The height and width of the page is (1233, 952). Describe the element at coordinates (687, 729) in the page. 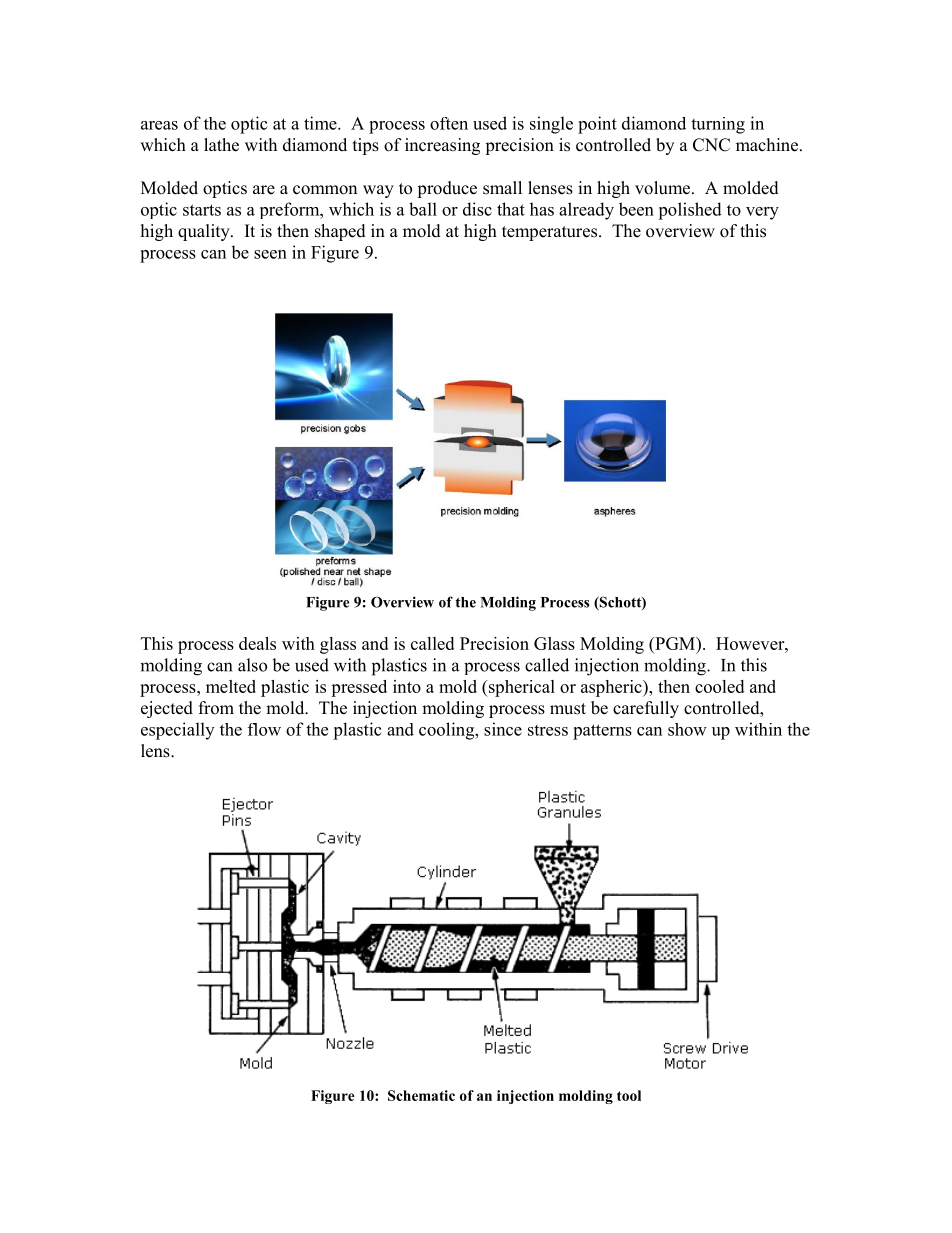

I see `show` at that location.
